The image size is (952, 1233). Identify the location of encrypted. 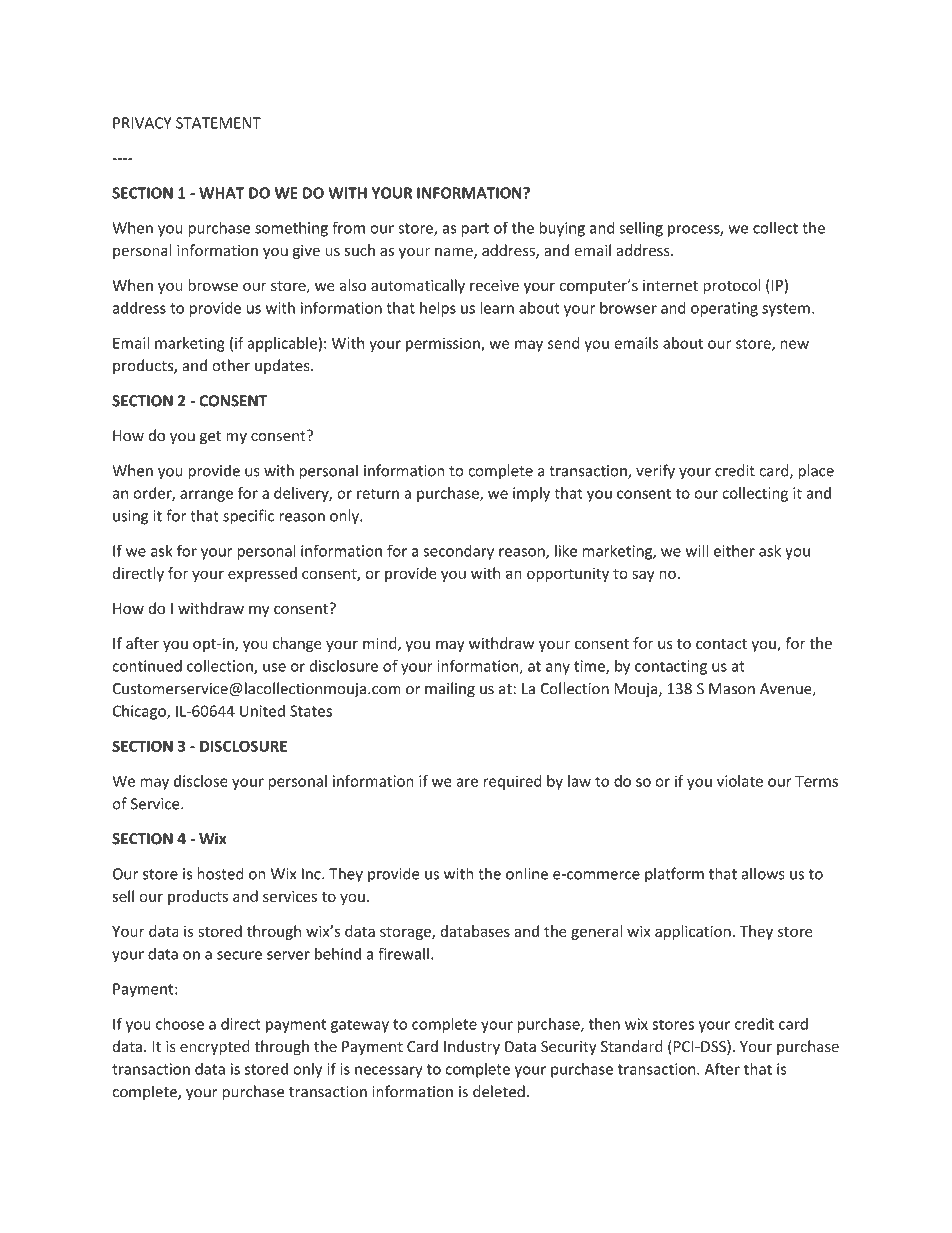
(215, 1047).
